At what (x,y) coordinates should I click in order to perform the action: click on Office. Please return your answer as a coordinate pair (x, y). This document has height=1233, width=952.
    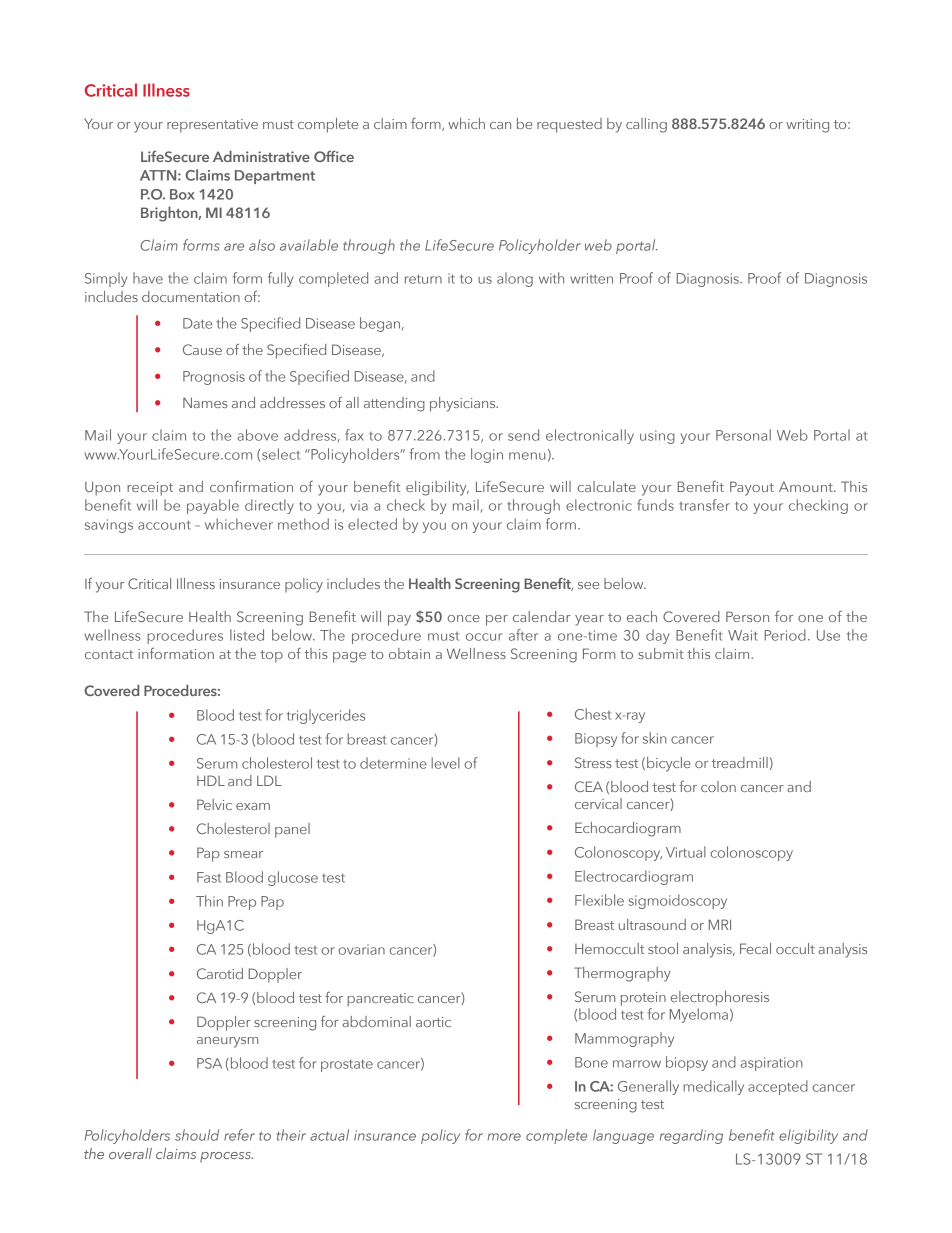
    Looking at the image, I should click on (334, 156).
